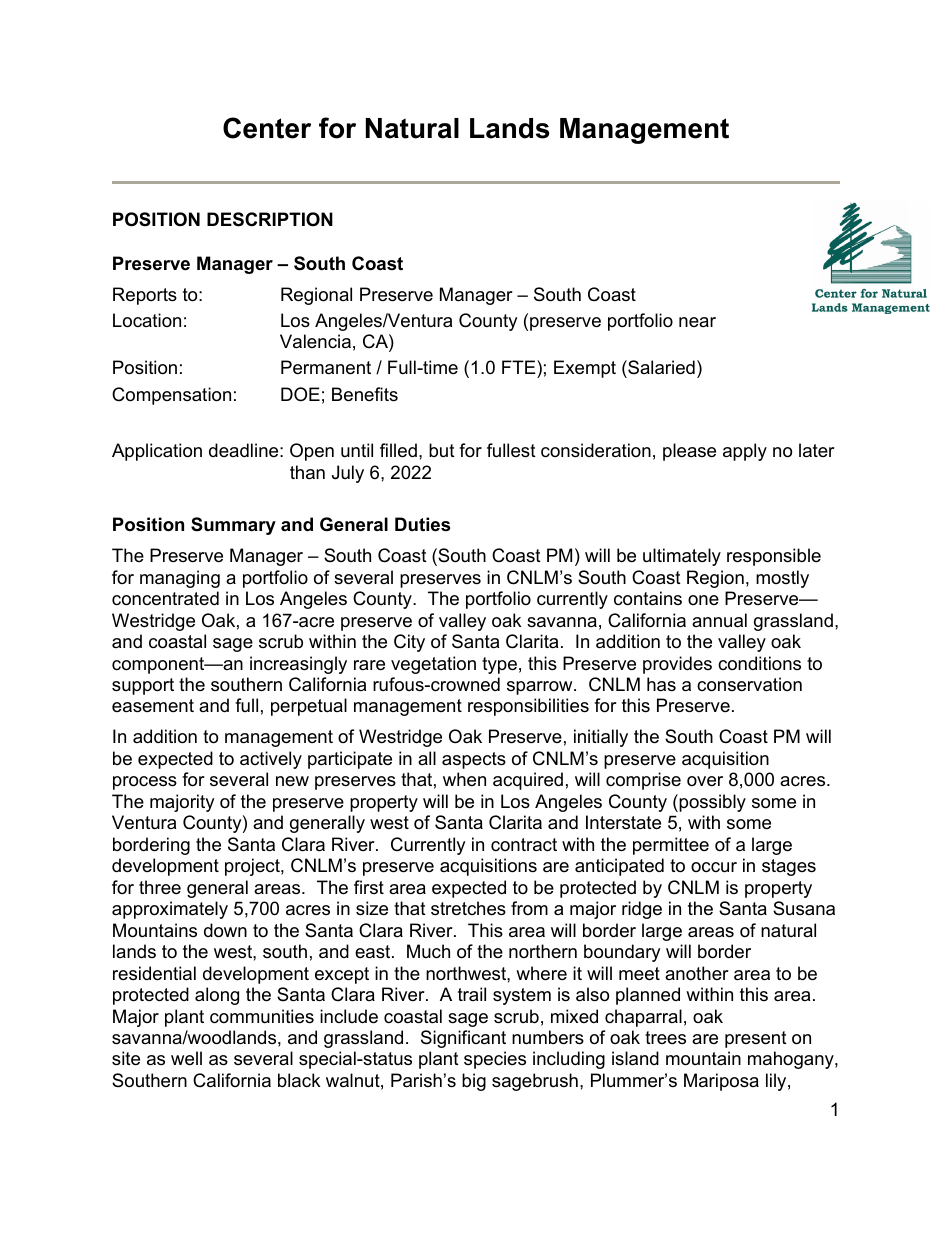 This image has height=1233, width=952. I want to click on three, so click(160, 887).
